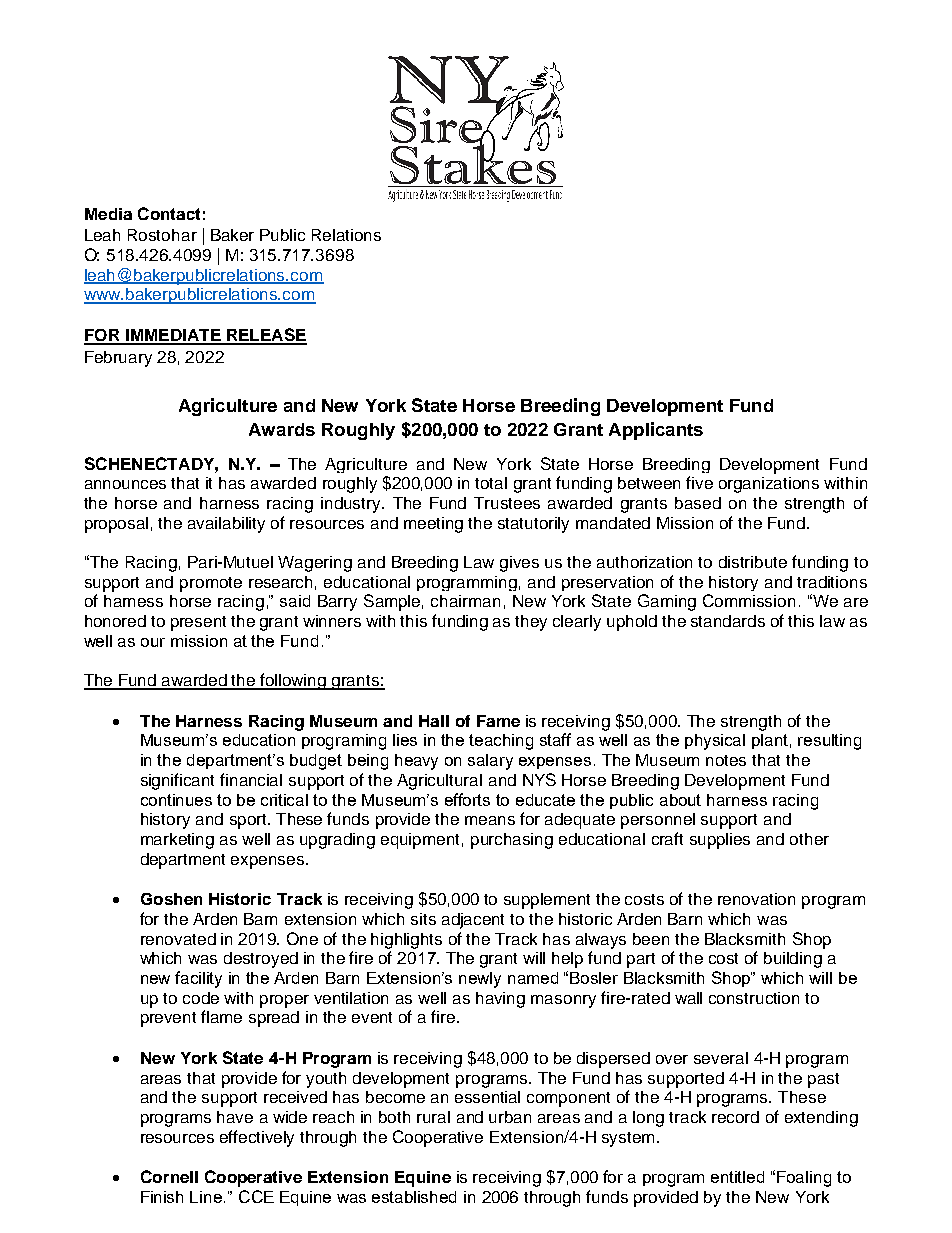 The image size is (952, 1233). I want to click on established, so click(414, 1197).
